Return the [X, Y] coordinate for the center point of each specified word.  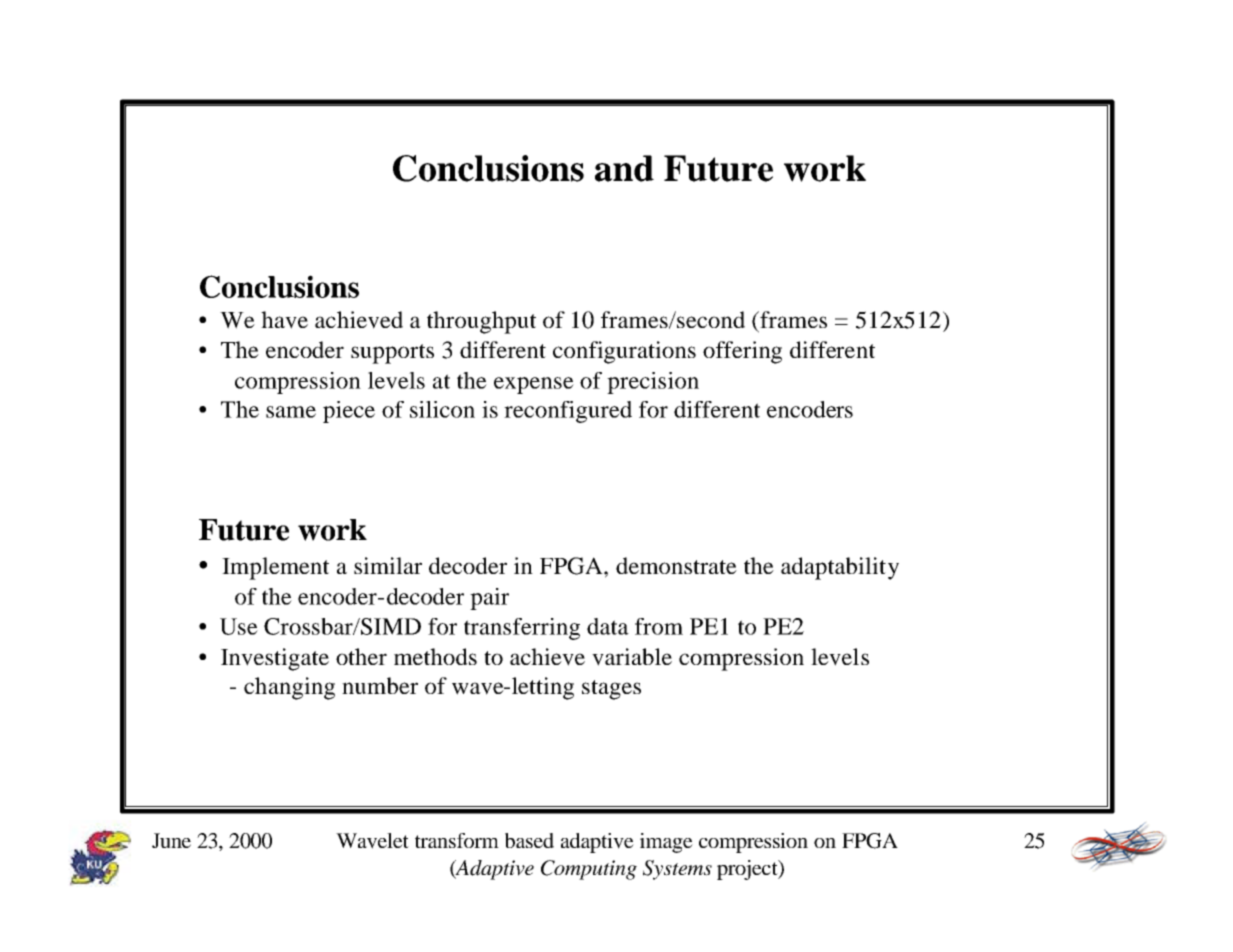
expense [534, 385]
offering [742, 352]
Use [239, 626]
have [284, 320]
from [659, 626]
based [529, 840]
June [171, 840]
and [624, 168]
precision [653, 383]
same [291, 412]
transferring [522, 629]
